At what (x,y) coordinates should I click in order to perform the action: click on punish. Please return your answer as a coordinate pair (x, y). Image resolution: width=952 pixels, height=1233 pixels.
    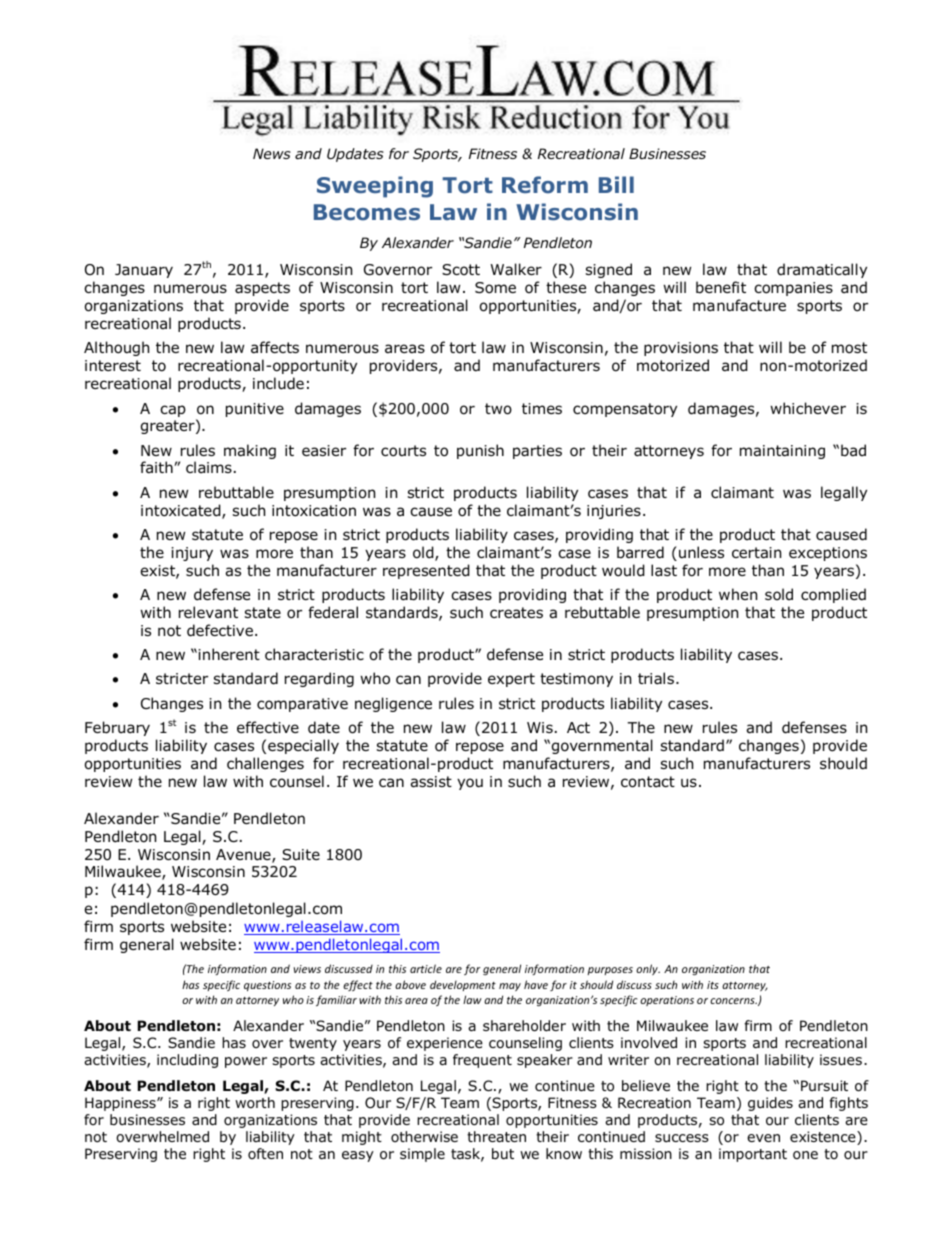
    Looking at the image, I should click on (480, 451).
